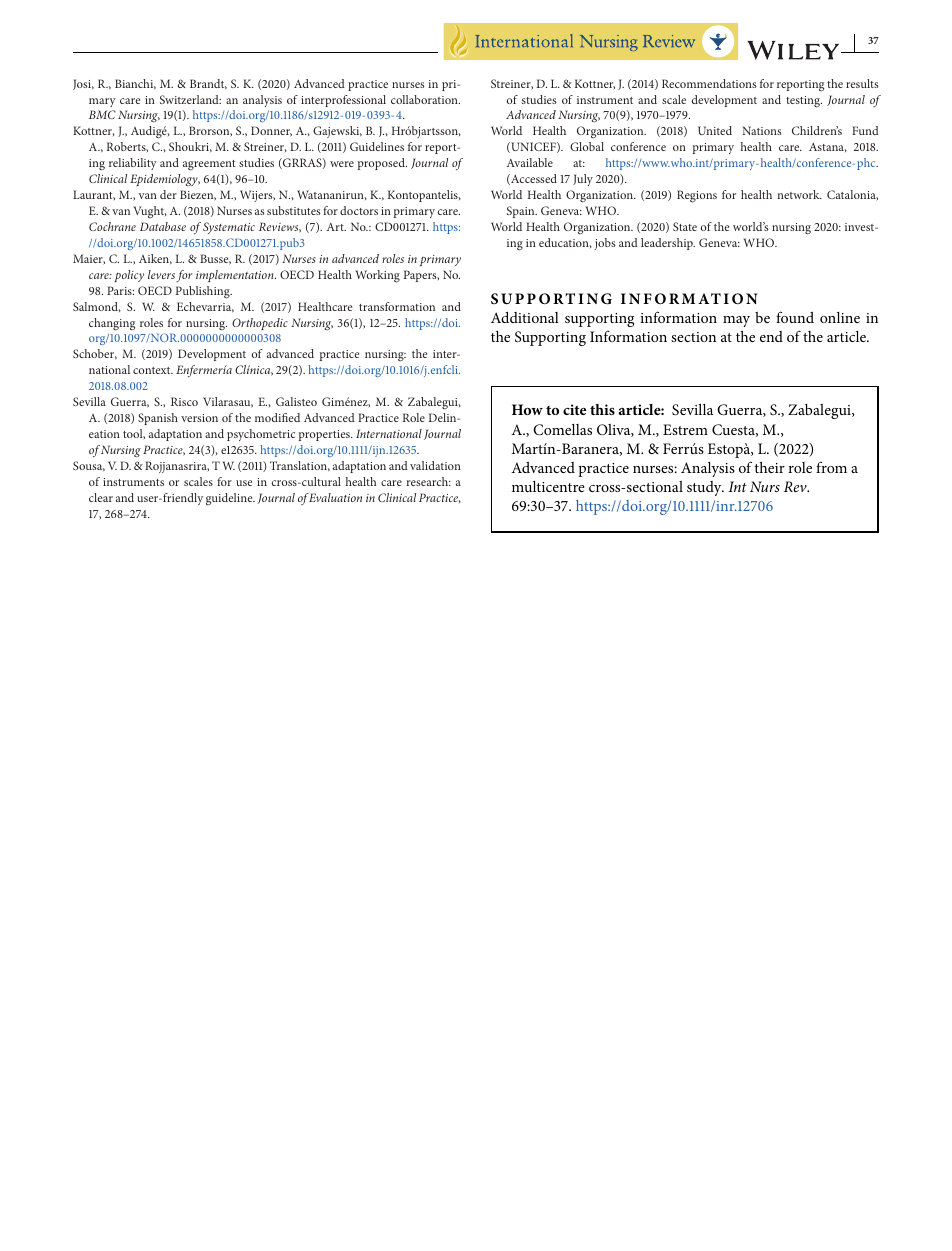  I want to click on collaboration, so click(425, 99).
